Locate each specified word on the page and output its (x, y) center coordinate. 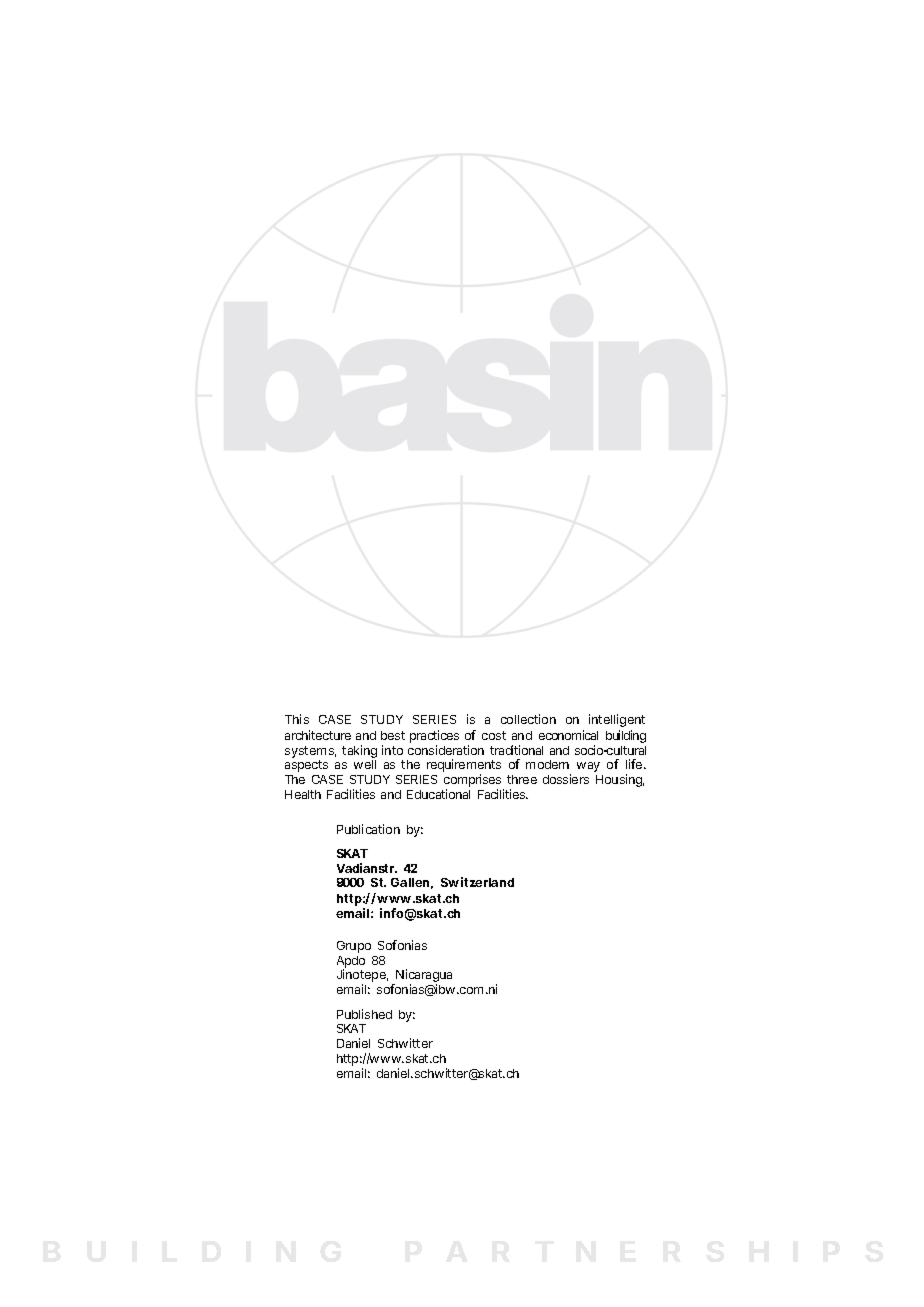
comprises (474, 782)
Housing (620, 780)
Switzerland (477, 882)
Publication (368, 829)
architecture (318, 735)
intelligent (617, 720)
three (522, 779)
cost (494, 735)
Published (364, 1014)
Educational (438, 794)
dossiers (566, 779)
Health (303, 794)
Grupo (354, 947)
